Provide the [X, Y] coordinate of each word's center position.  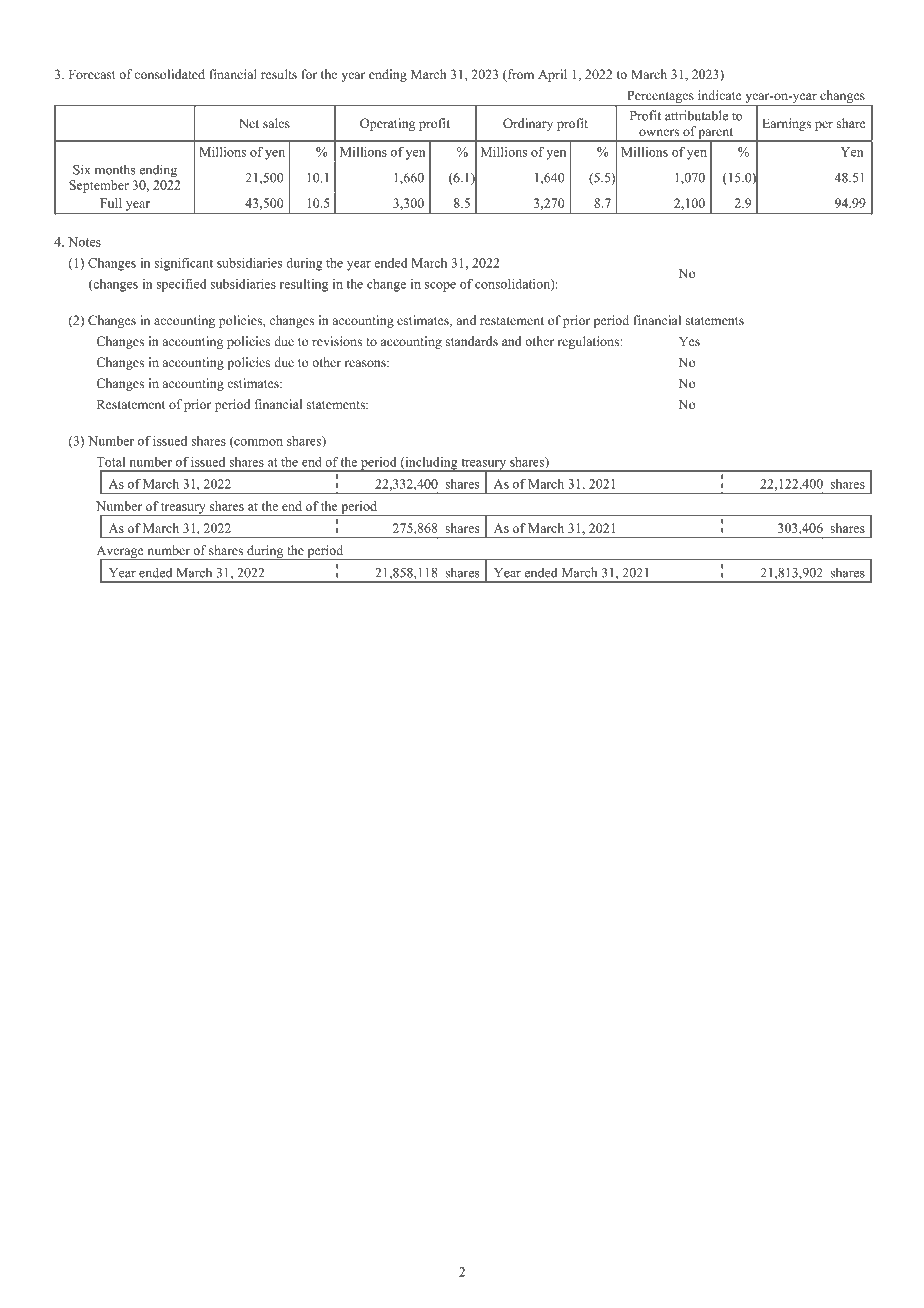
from [519, 75]
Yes [689, 341]
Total [110, 462]
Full [111, 203]
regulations [589, 342]
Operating [387, 124]
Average [121, 552]
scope [440, 287]
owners [659, 132]
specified [181, 285]
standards [472, 341]
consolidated [169, 74]
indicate [720, 95]
